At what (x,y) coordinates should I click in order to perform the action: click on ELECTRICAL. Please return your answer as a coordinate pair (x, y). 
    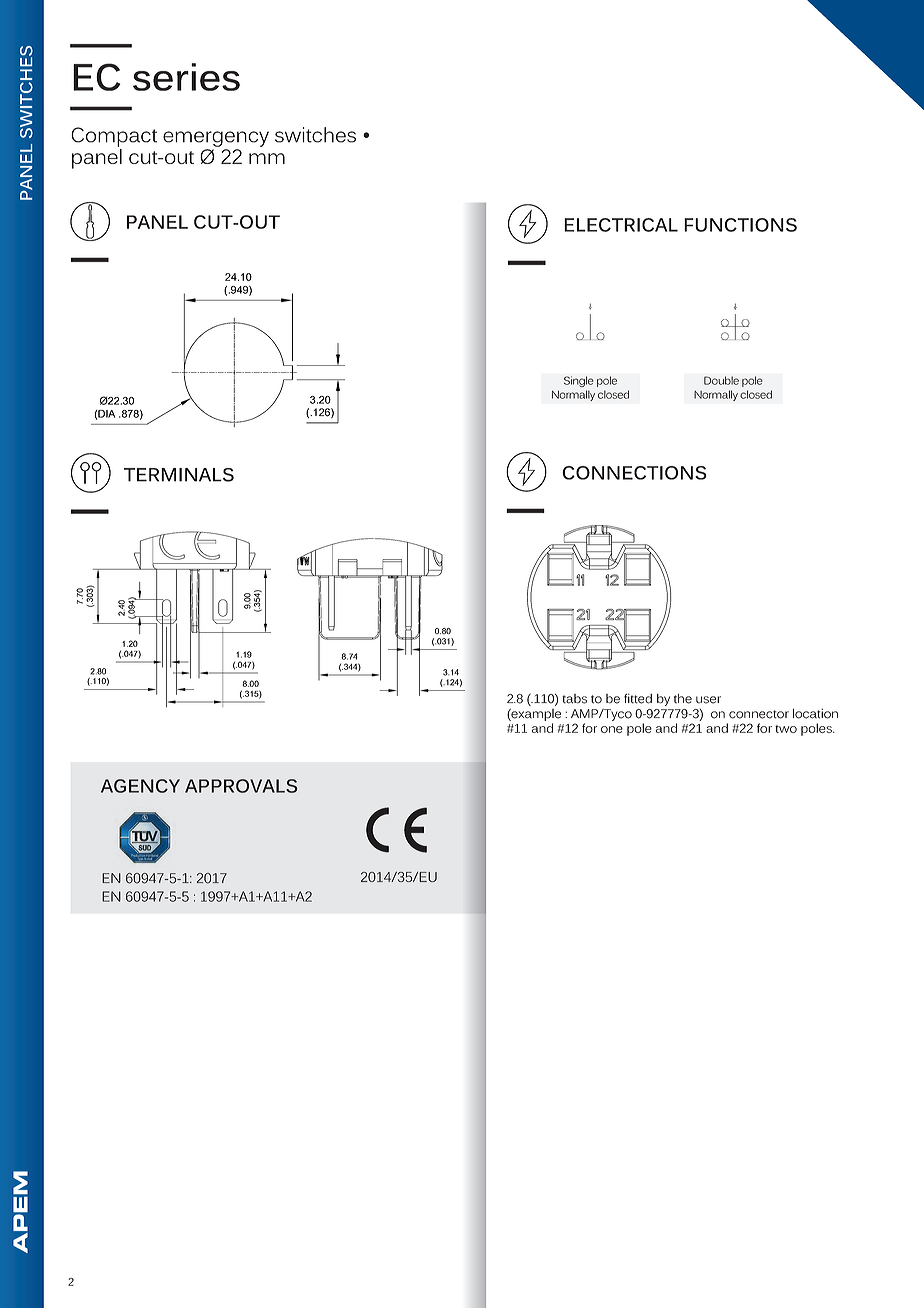
    Looking at the image, I should click on (621, 225).
